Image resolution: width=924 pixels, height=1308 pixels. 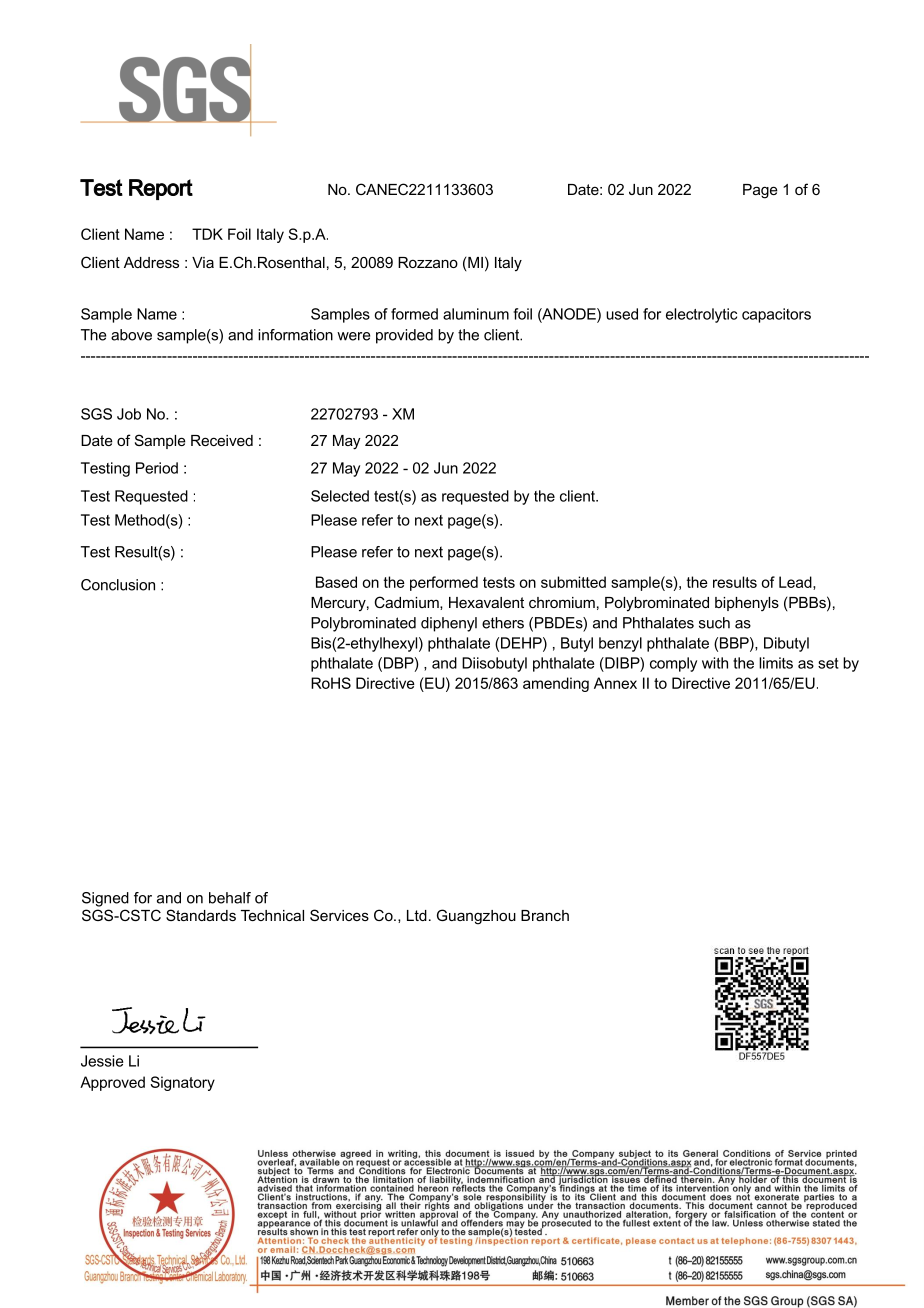 What do you see at coordinates (556, 684) in the image?
I see `amending` at bounding box center [556, 684].
